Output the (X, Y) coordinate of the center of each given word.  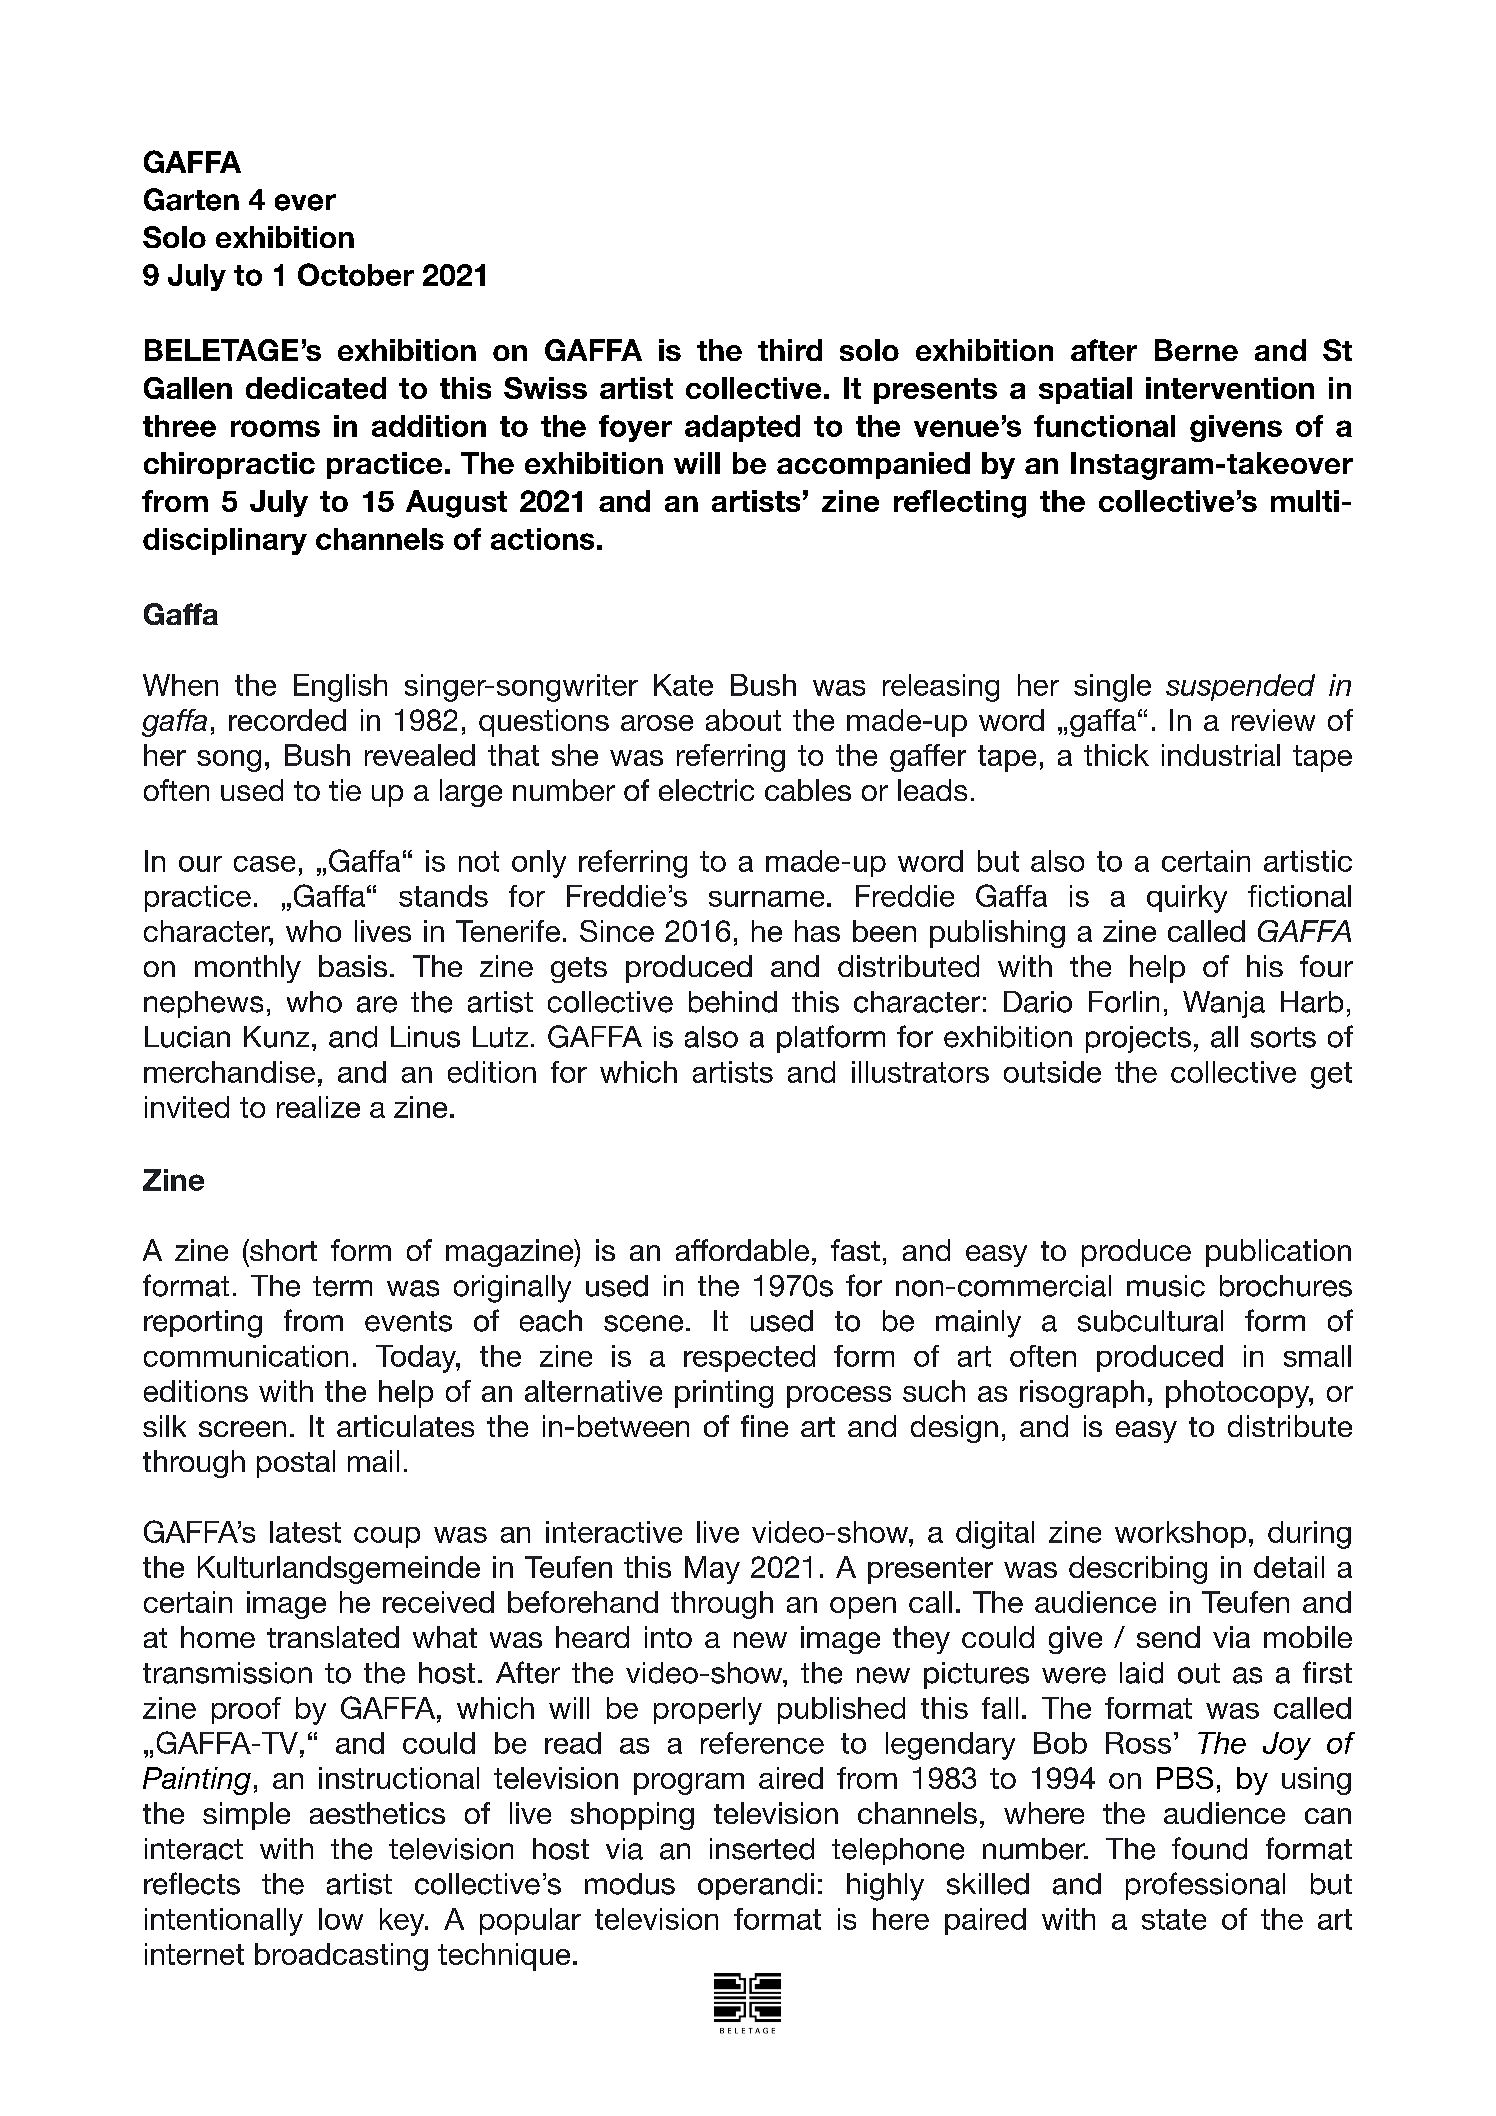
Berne (1196, 350)
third (790, 350)
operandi (756, 1886)
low (341, 1919)
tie (345, 790)
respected (749, 1358)
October (356, 274)
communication (246, 1356)
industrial (1221, 755)
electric (706, 790)
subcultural (1150, 1321)
